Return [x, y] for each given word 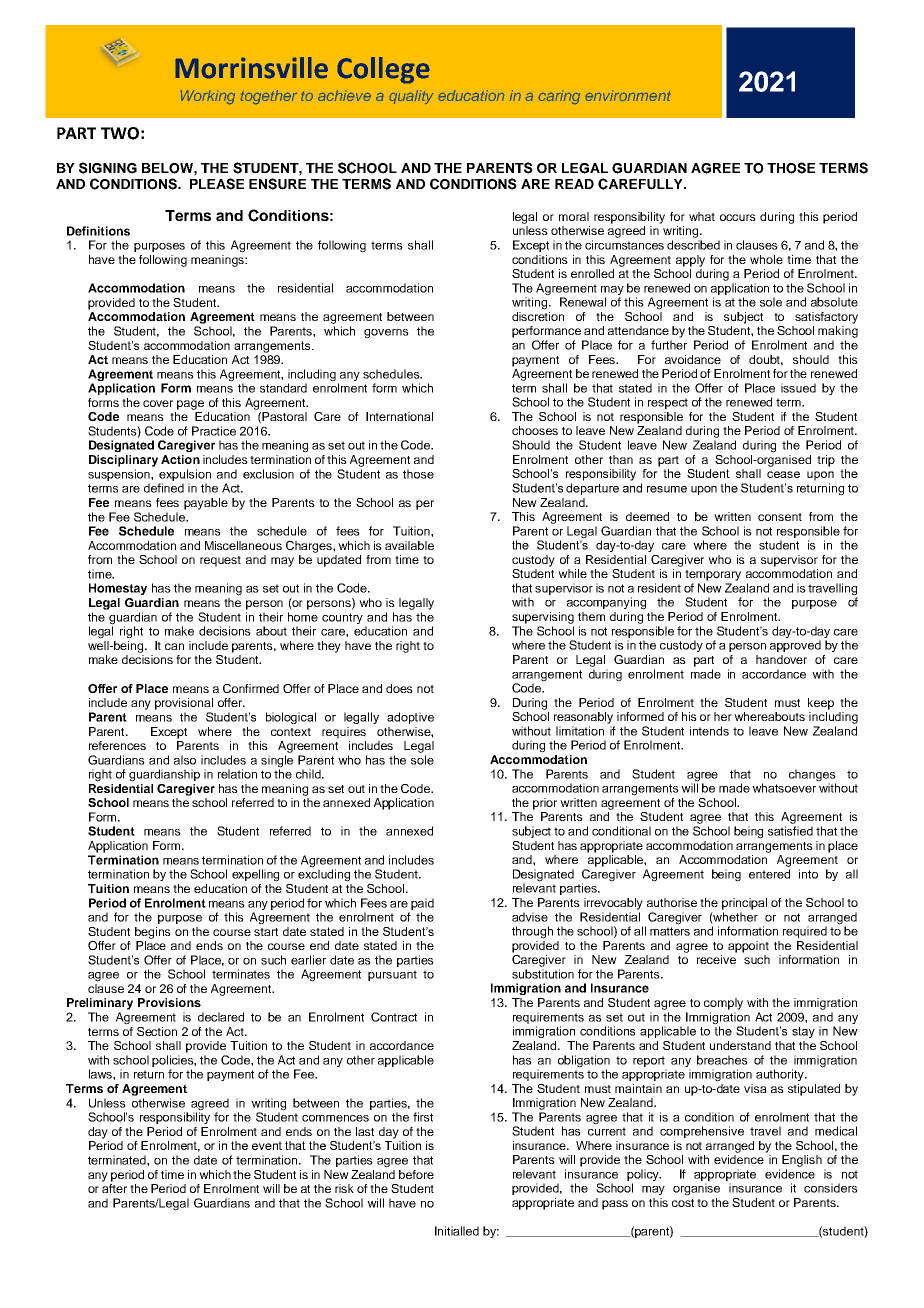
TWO [120, 133]
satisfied [790, 831]
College [383, 70]
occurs [738, 217]
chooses [535, 430]
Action [180, 459]
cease [783, 474]
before [416, 1174]
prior [545, 804]
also [185, 760]
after [114, 1188]
